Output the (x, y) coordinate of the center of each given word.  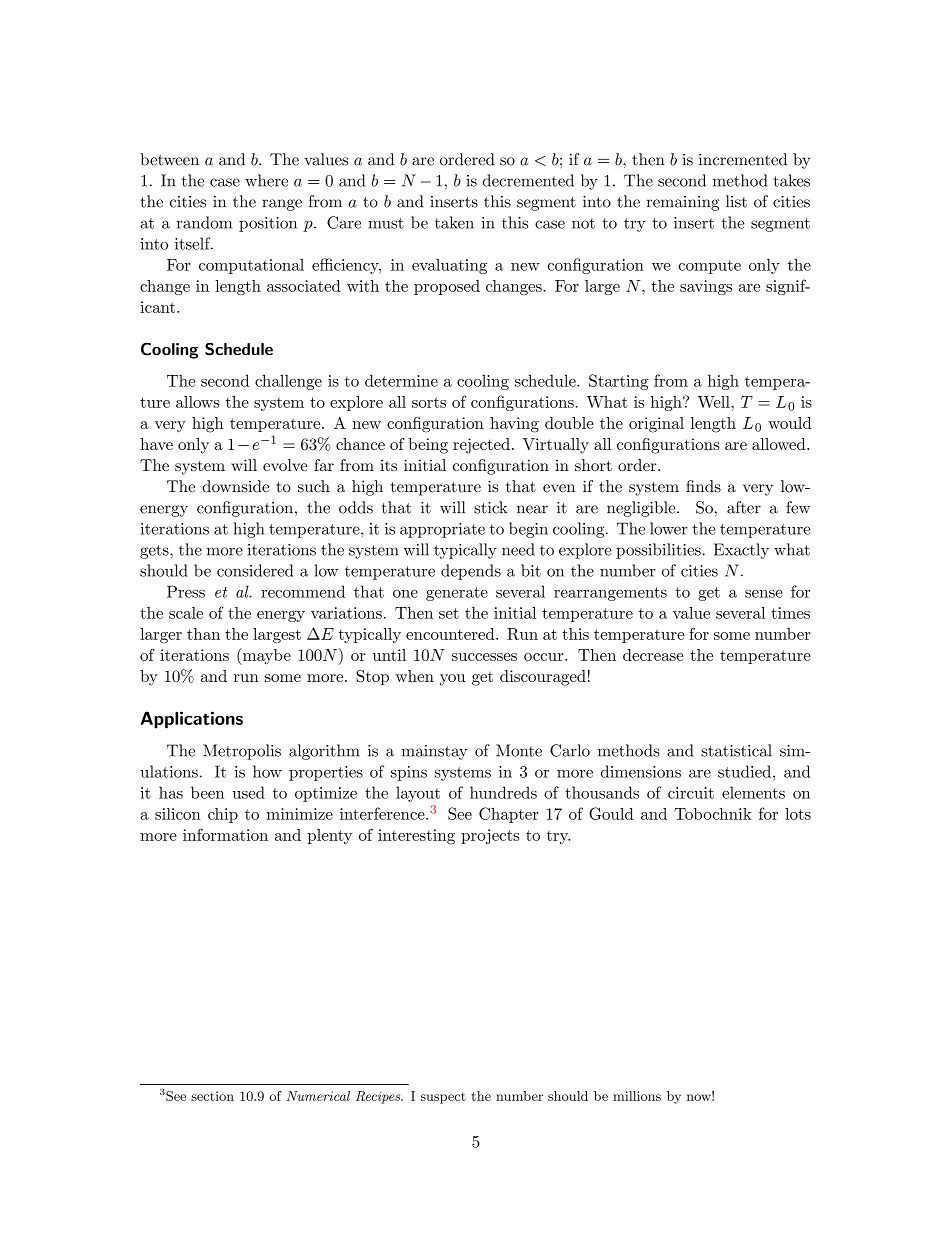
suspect (443, 1098)
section (212, 1096)
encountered (451, 634)
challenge (288, 382)
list (736, 201)
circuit (691, 793)
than (203, 634)
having (514, 425)
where (266, 180)
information (225, 834)
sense (764, 594)
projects (490, 836)
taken (454, 222)
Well (715, 402)
